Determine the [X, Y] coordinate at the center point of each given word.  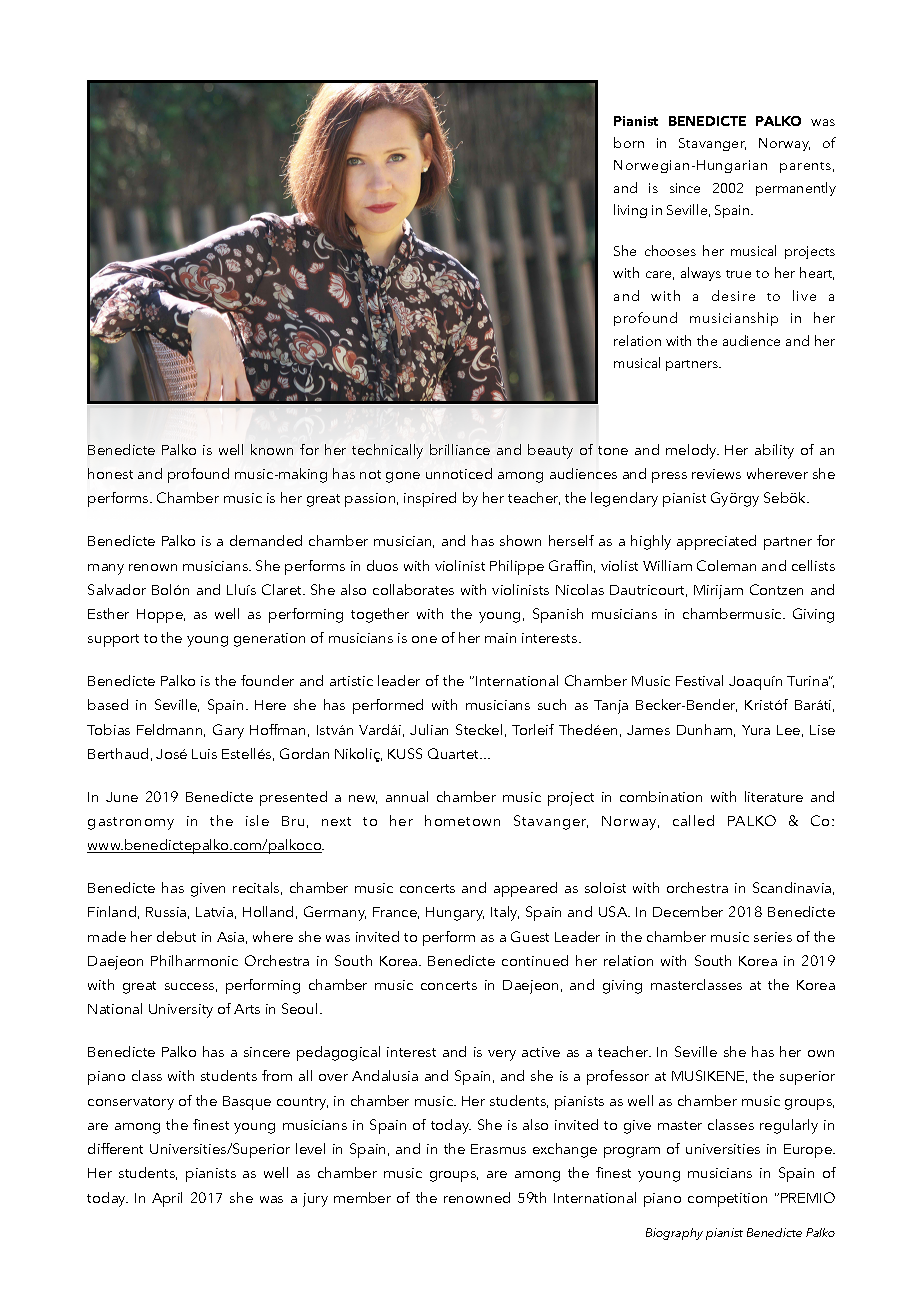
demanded [266, 540]
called [693, 820]
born [629, 142]
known [272, 449]
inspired [430, 499]
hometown [462, 820]
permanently [796, 189]
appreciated [716, 542]
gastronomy [131, 823]
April [167, 1199]
